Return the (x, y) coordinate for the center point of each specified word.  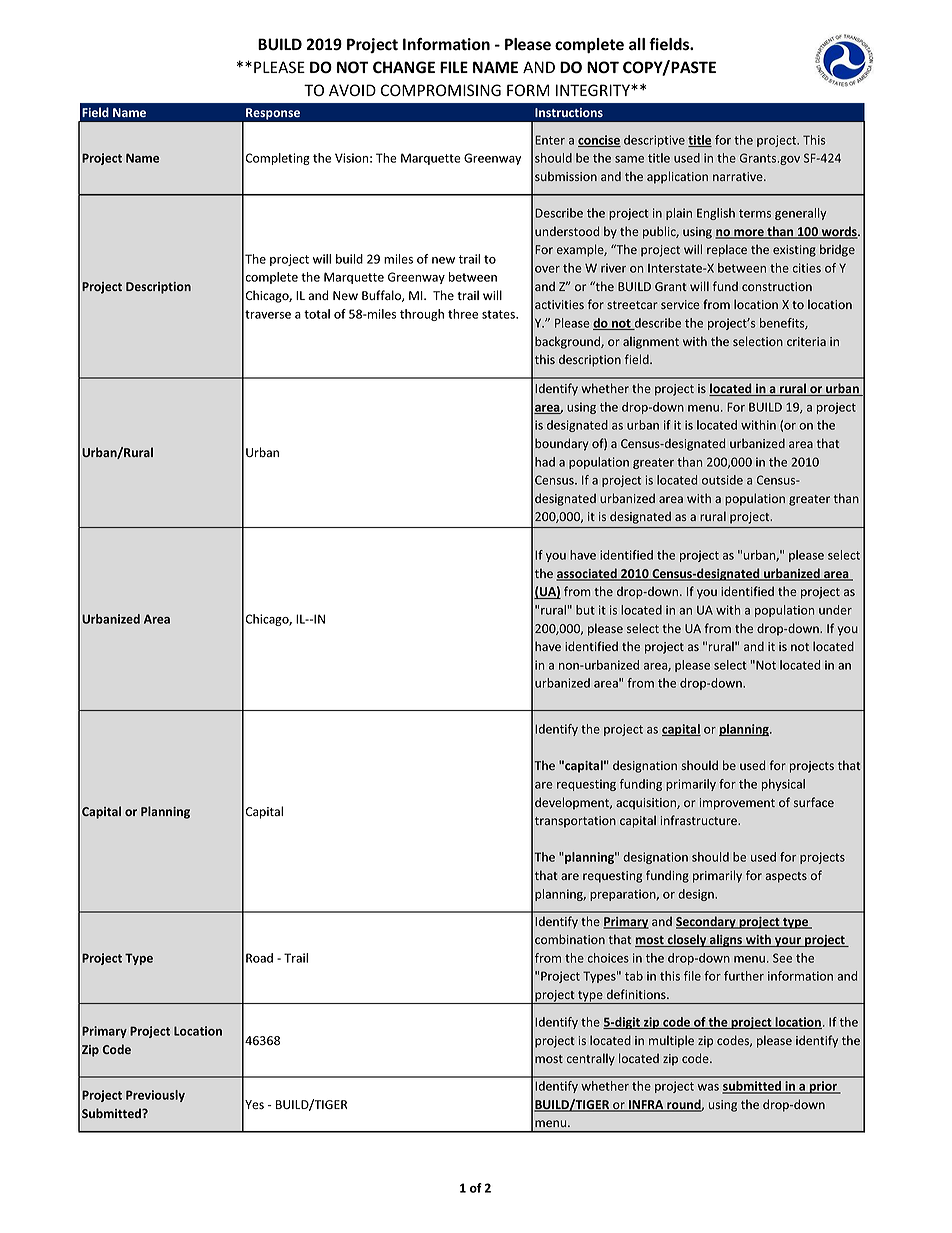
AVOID (352, 90)
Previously (155, 1096)
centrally (591, 1059)
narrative (739, 176)
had (545, 462)
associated (587, 574)
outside (722, 480)
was (708, 1087)
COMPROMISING (441, 90)
